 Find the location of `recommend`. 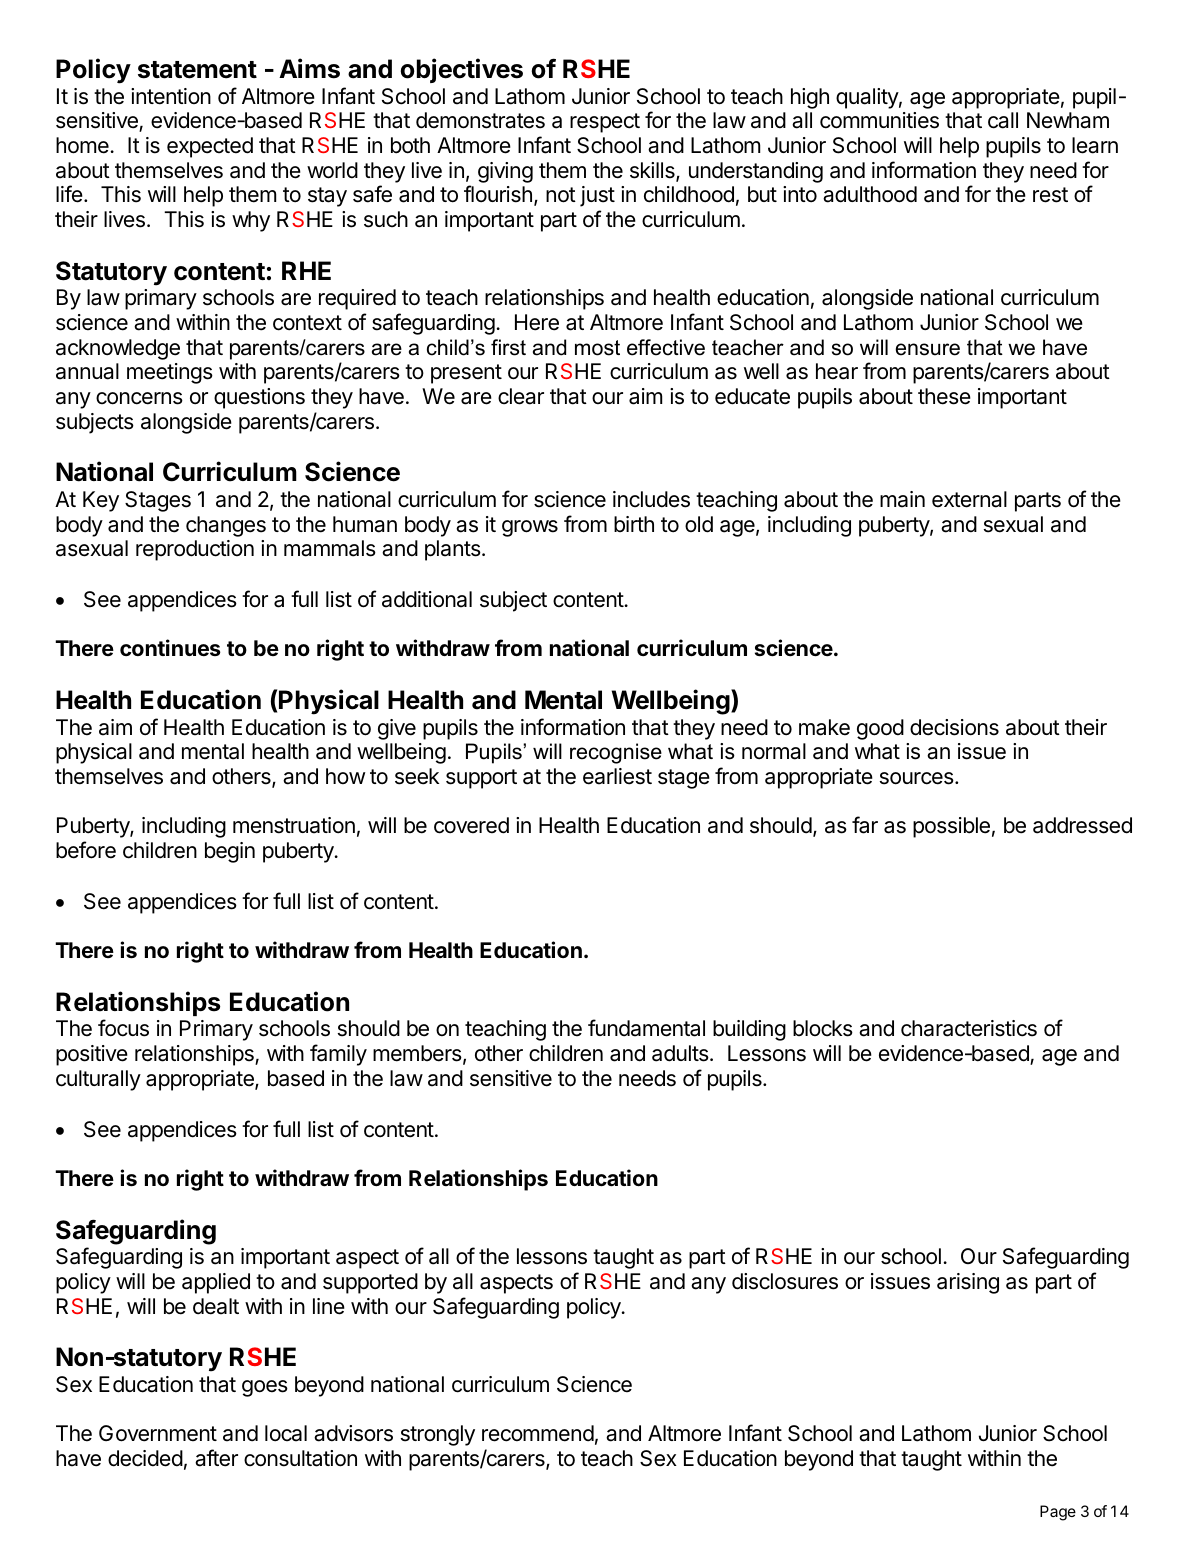

recommend is located at coordinates (538, 1433).
